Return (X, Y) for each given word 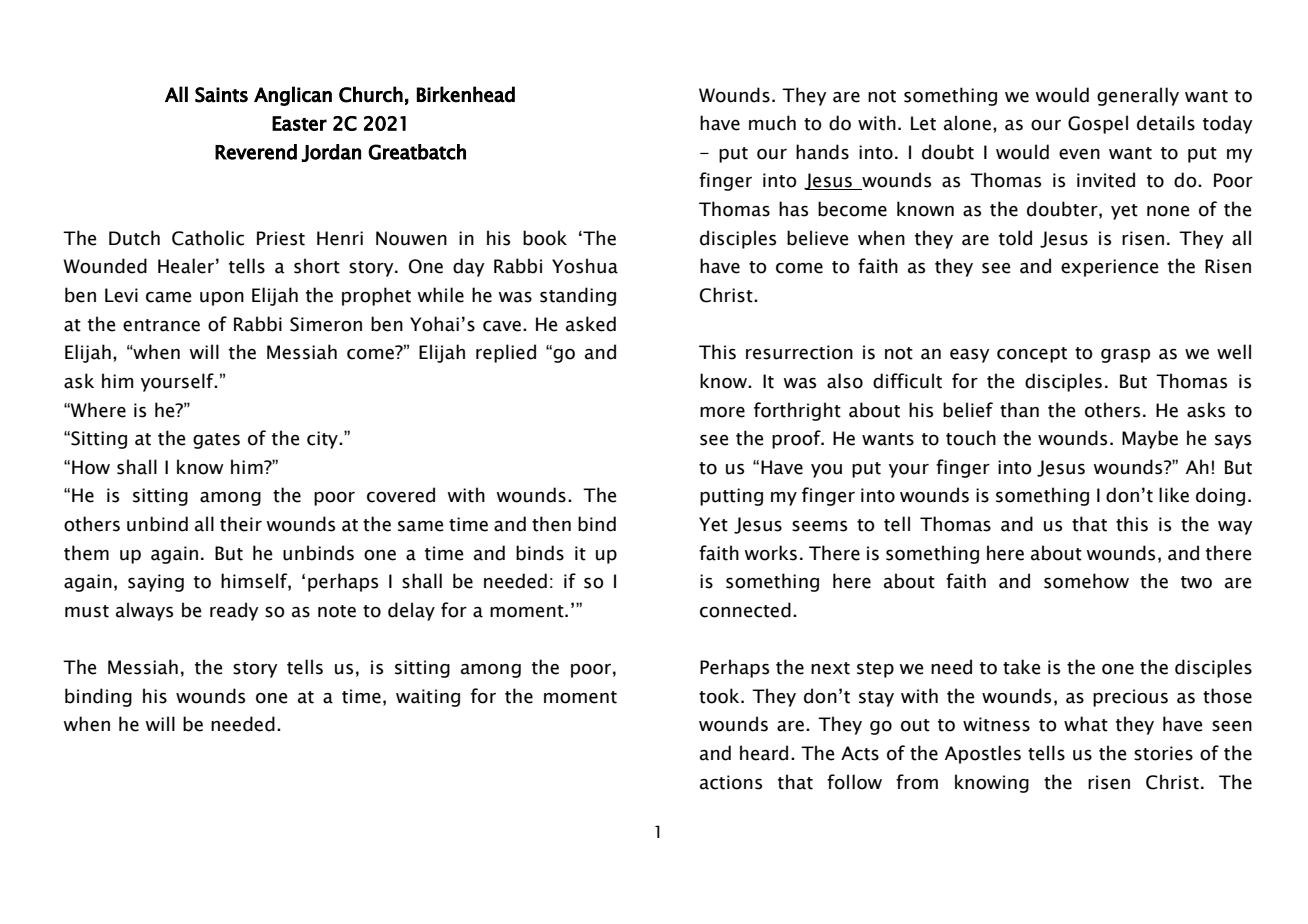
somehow (1086, 581)
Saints (221, 95)
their (241, 524)
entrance (161, 325)
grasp (1125, 356)
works (770, 553)
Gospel (1098, 124)
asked (591, 324)
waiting (428, 698)
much (772, 123)
